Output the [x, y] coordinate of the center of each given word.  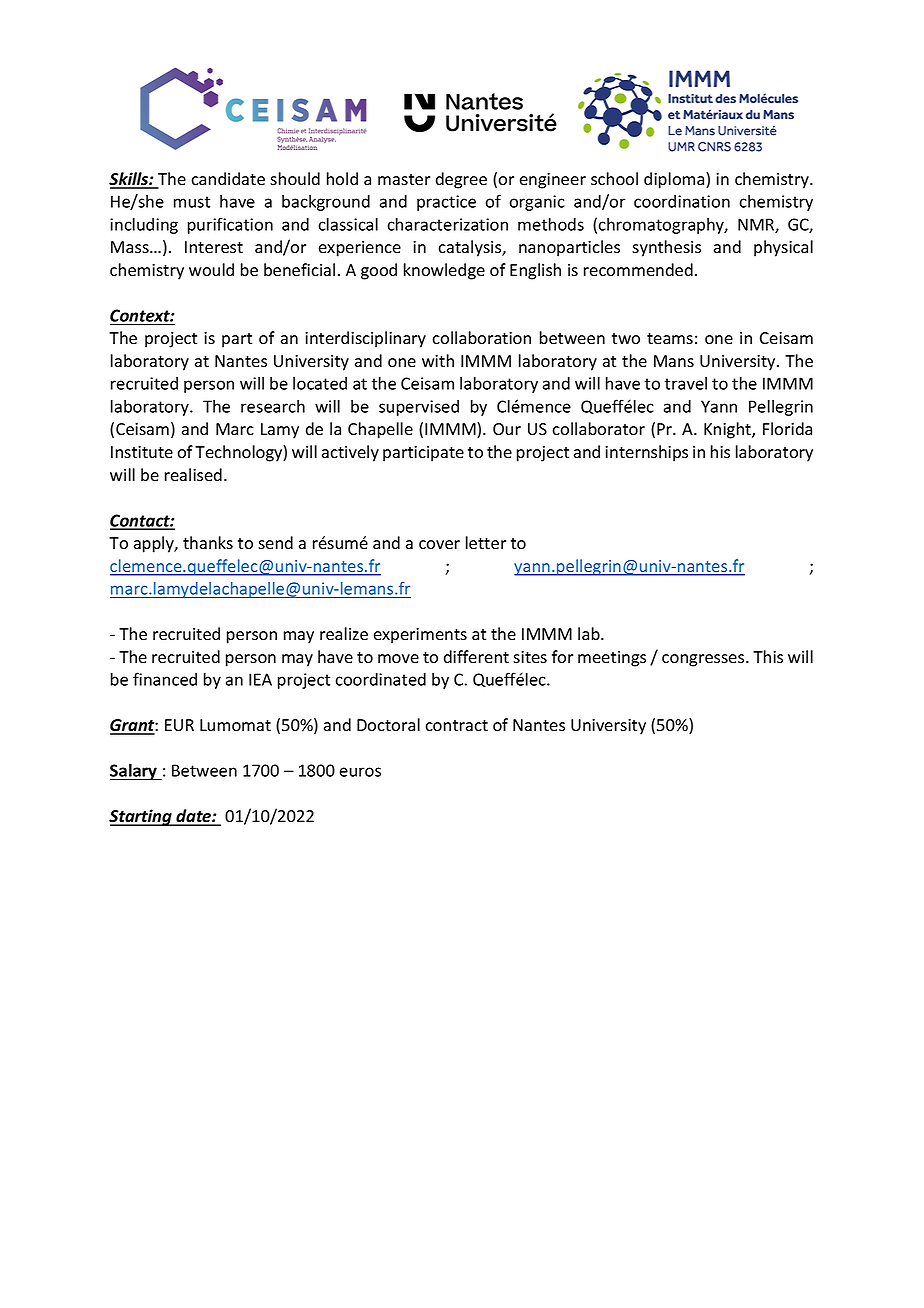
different [476, 656]
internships [646, 453]
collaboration [481, 338]
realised [193, 475]
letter [486, 543]
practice [446, 203]
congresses [704, 660]
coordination [682, 201]
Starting [141, 817]
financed [165, 679]
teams [670, 339]
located [320, 383]
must [192, 202]
